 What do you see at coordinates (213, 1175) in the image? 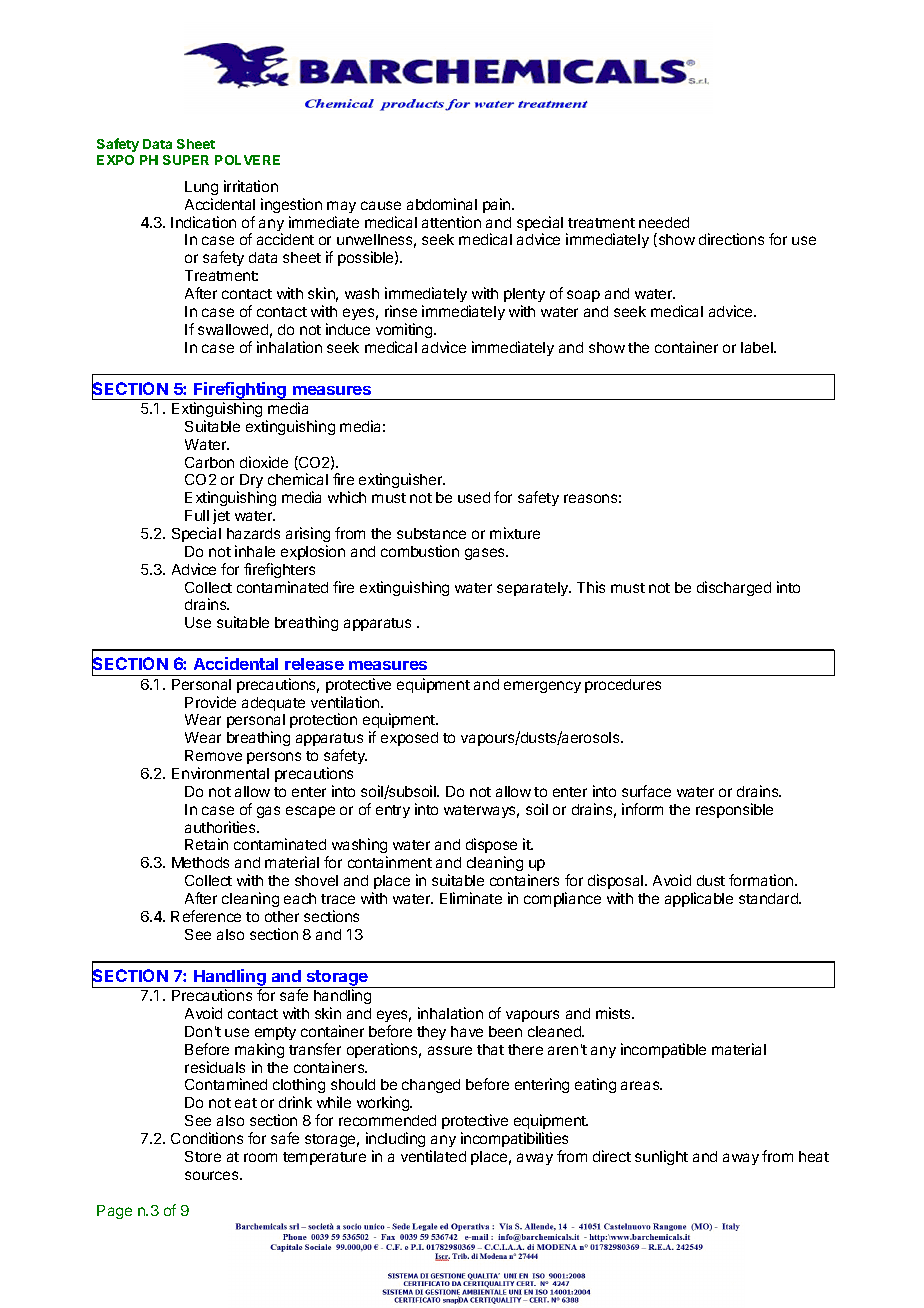
I see `sources` at bounding box center [213, 1175].
